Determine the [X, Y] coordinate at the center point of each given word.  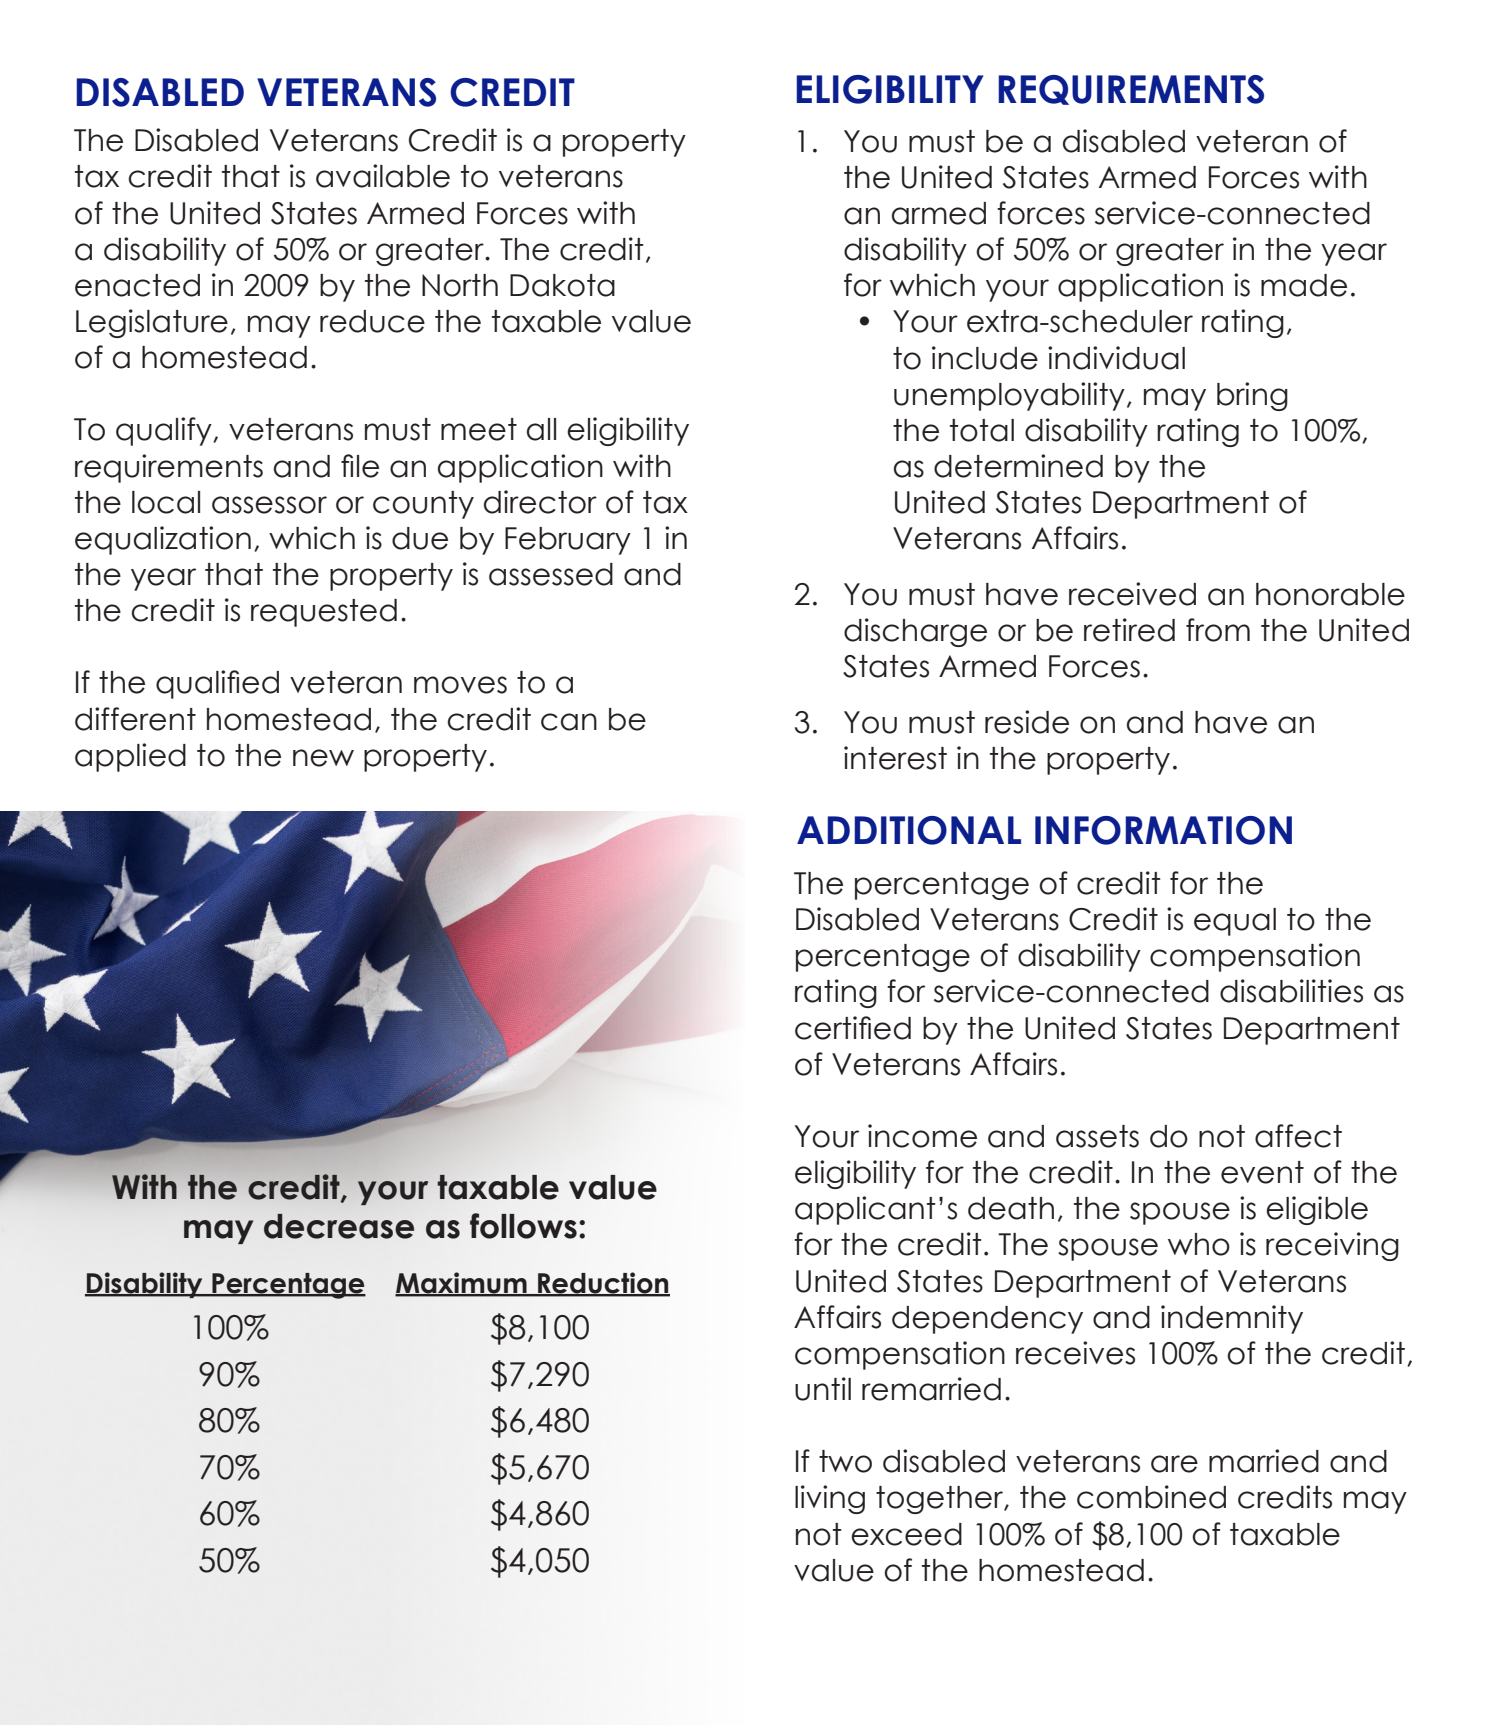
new [323, 758]
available [383, 176]
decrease [339, 1226]
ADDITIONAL [909, 830]
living [830, 1499]
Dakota [562, 285]
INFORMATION [1163, 830]
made [1304, 285]
